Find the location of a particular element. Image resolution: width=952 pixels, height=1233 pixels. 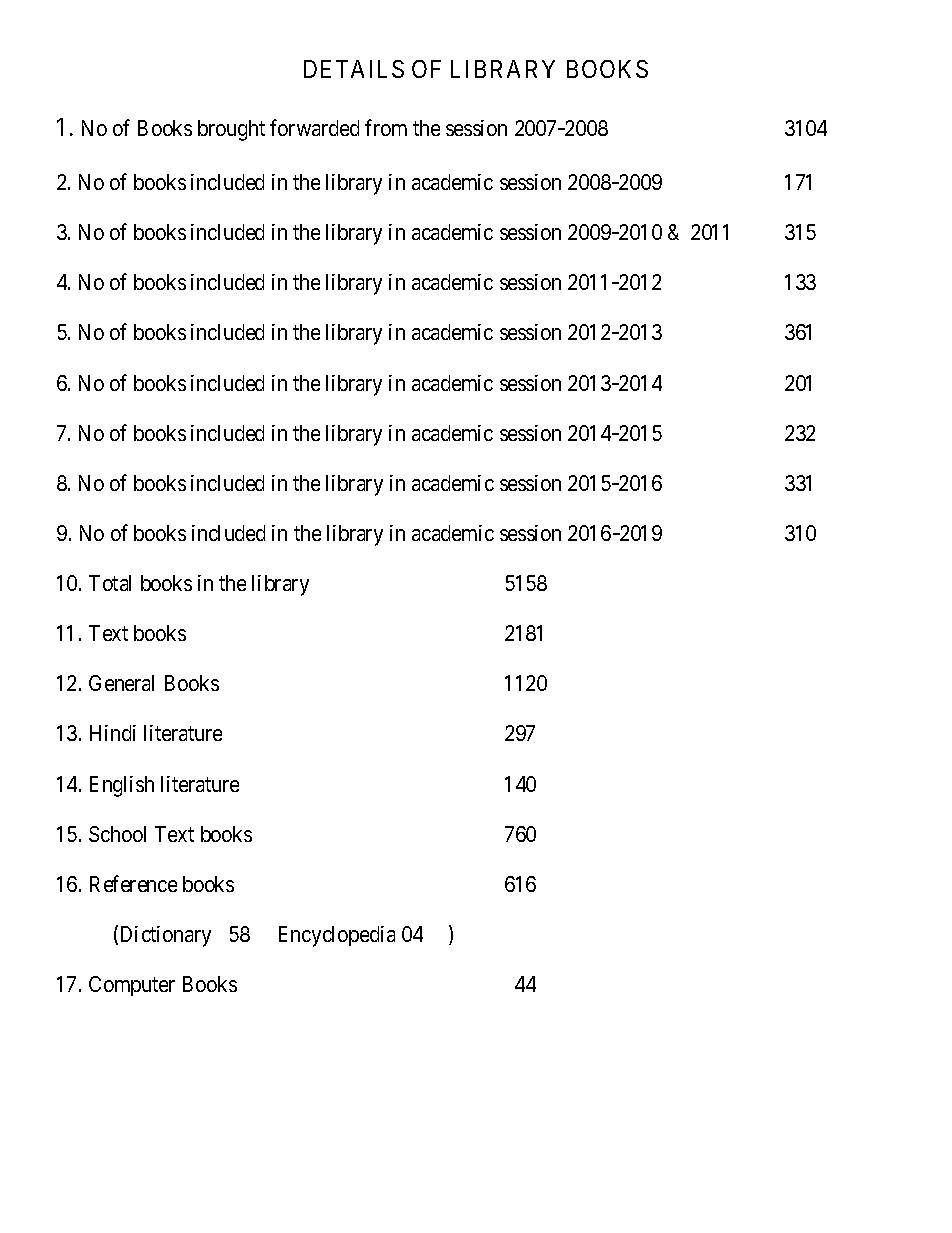

Hindi is located at coordinates (113, 733).
